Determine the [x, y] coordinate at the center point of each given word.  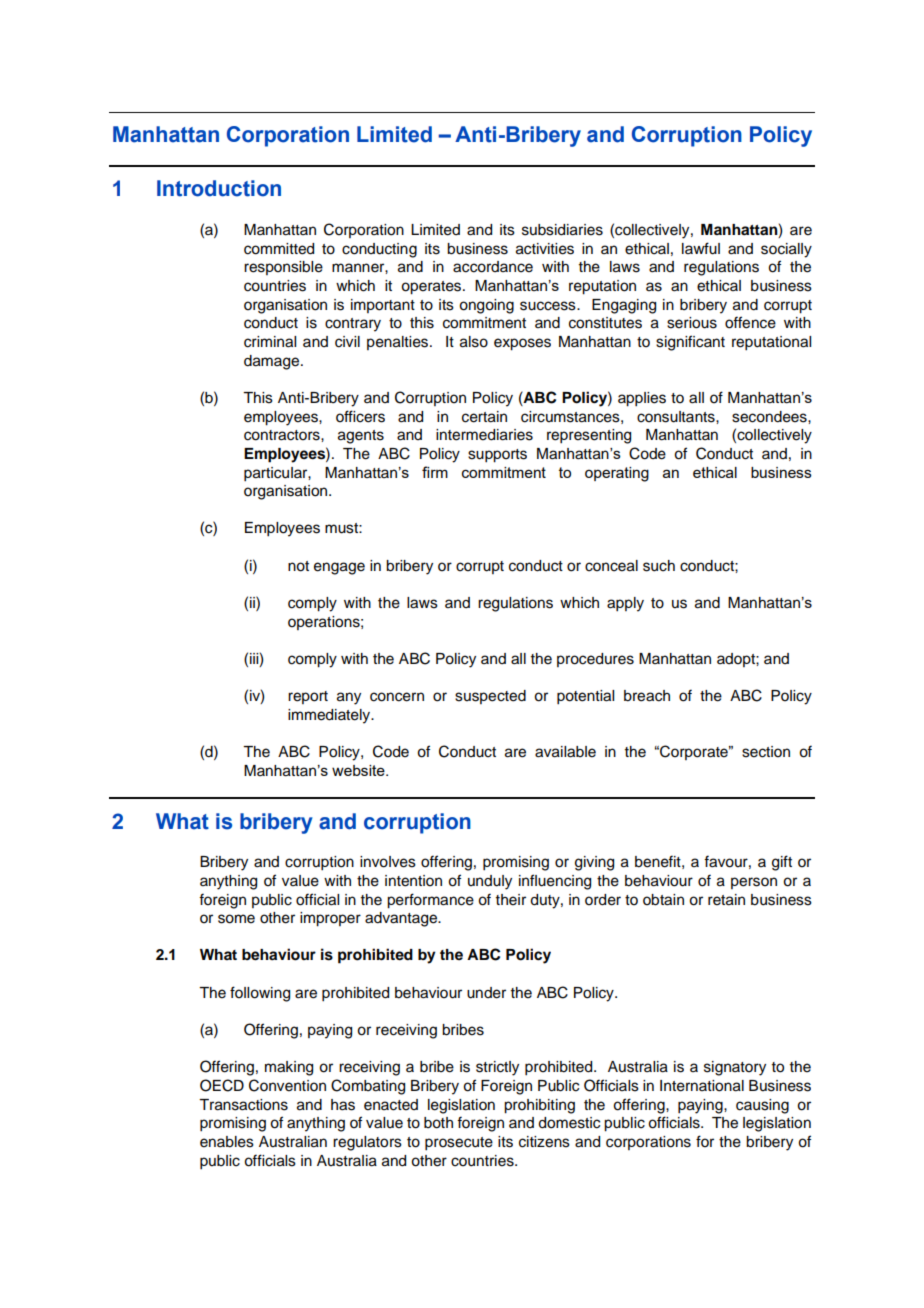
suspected [490, 697]
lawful [701, 248]
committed [279, 249]
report [308, 697]
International [702, 1086]
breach [647, 696]
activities [545, 249]
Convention [287, 1085]
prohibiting [539, 1106]
